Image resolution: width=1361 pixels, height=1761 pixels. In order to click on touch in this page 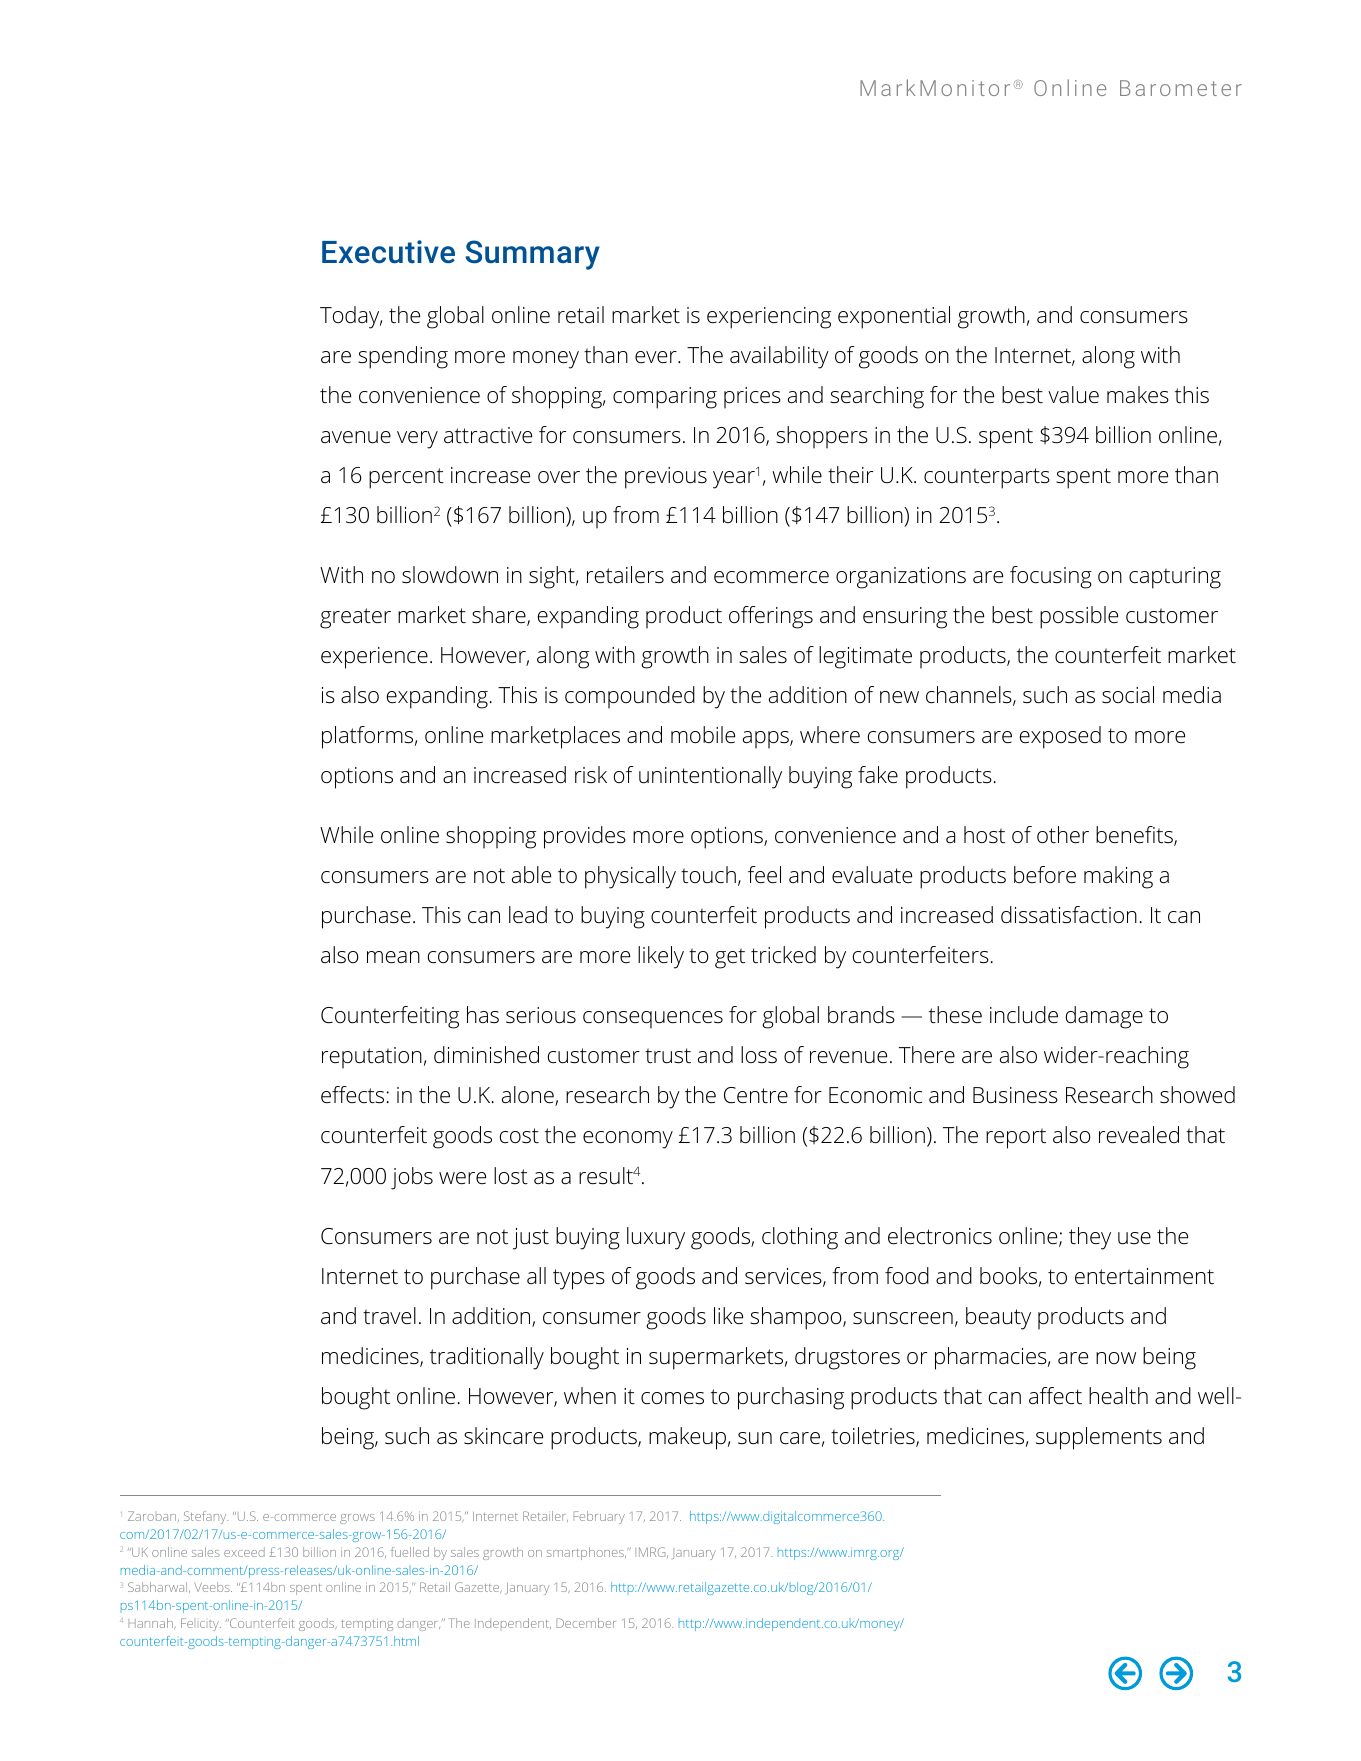, I will do `click(708, 875)`.
